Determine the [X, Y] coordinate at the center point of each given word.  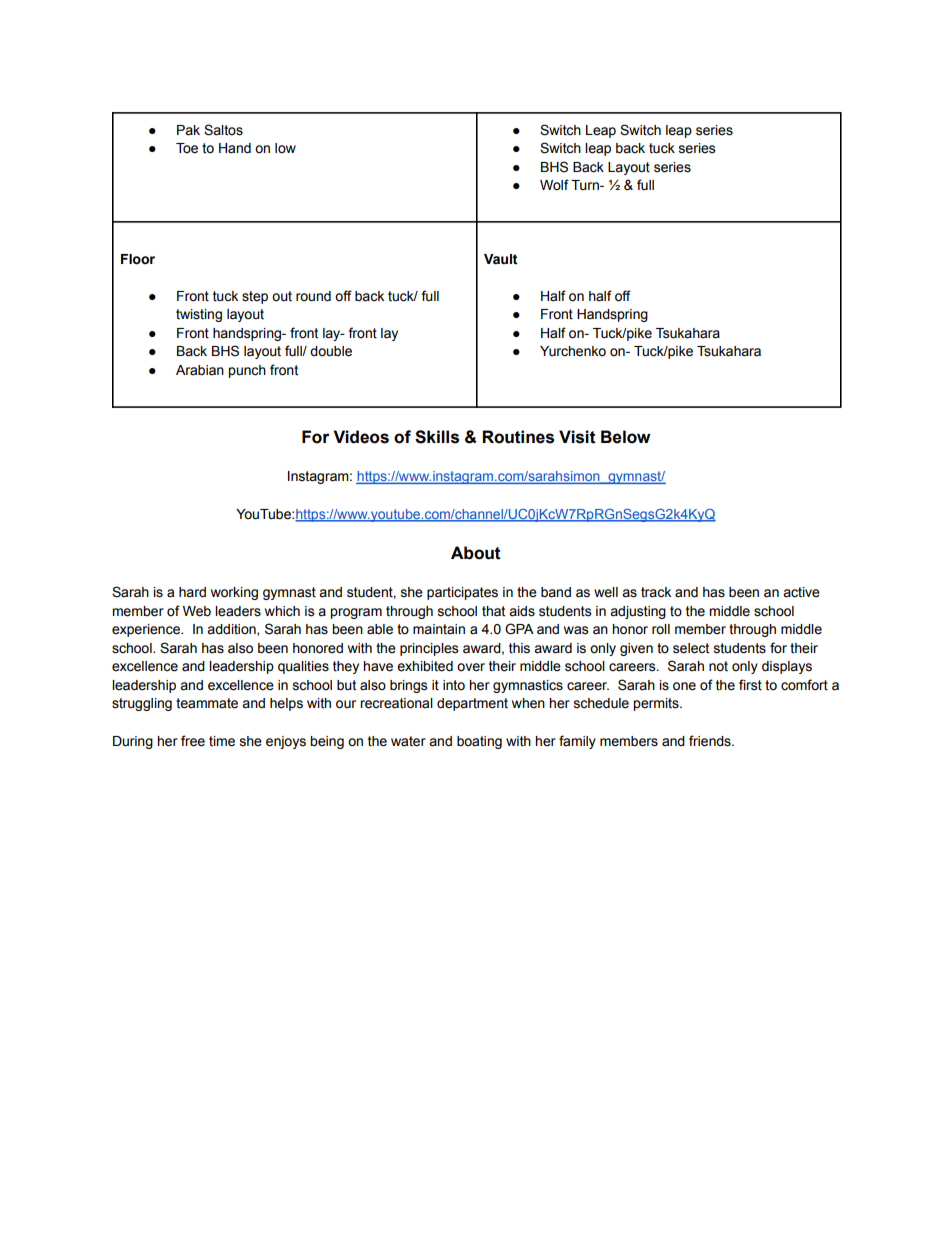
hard [192, 592]
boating [479, 742]
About [476, 553]
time [222, 741]
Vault [501, 259]
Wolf [554, 185]
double [331, 351]
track [656, 592]
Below [626, 437]
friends [711, 741]
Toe [187, 148]
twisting [199, 315]
